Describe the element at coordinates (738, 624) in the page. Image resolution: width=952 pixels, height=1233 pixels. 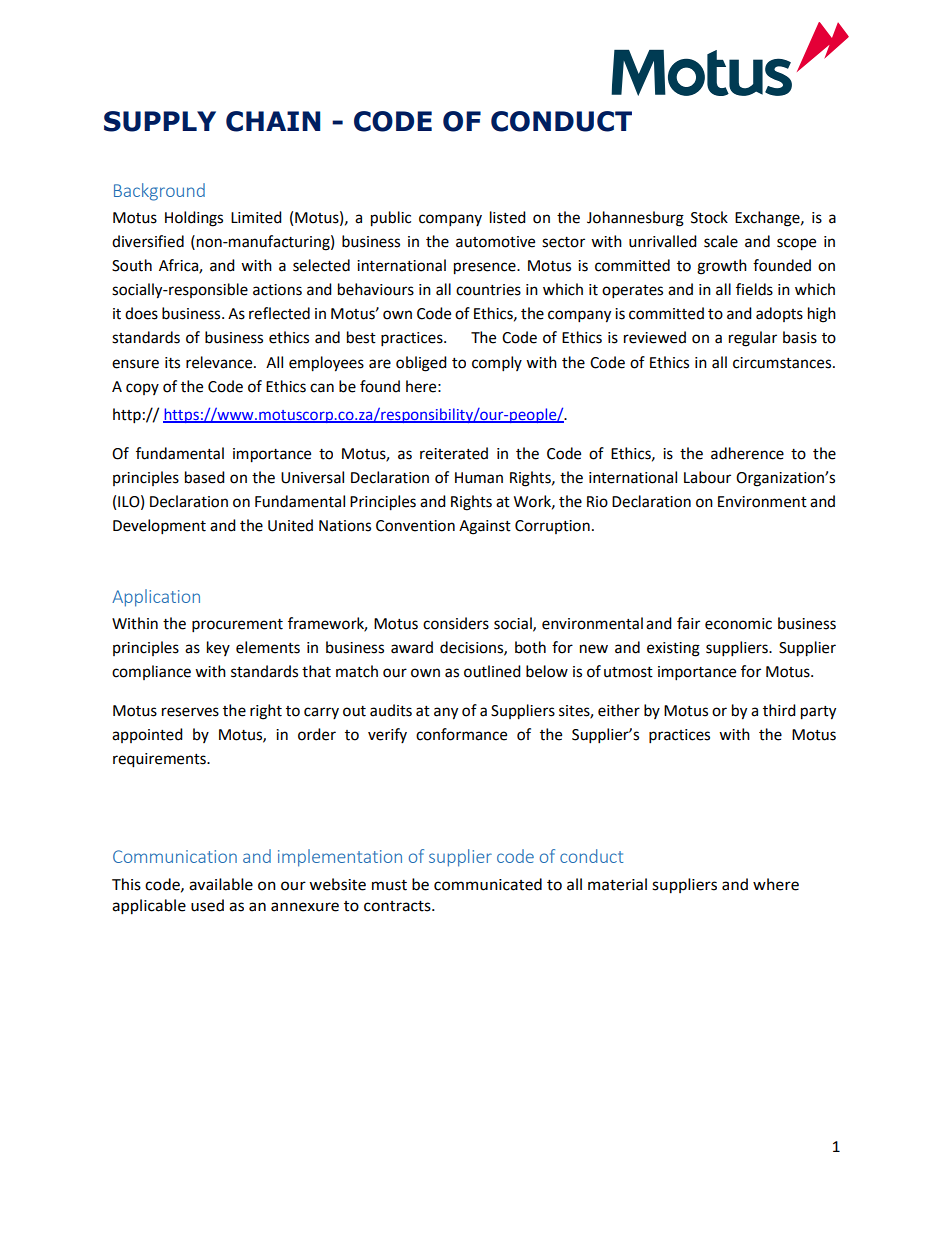
I see `economic` at that location.
